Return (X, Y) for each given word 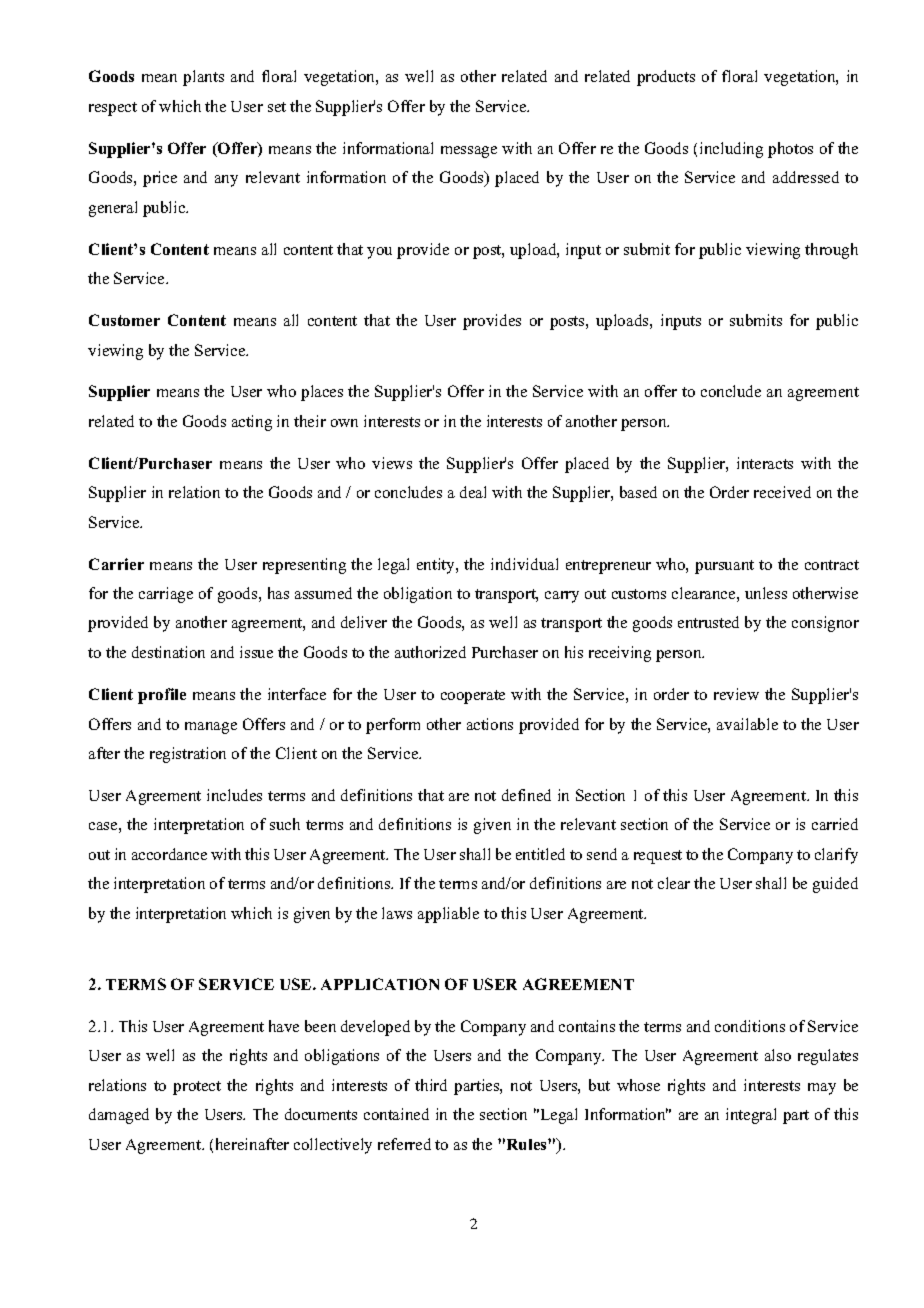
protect (197, 1088)
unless (766, 593)
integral (751, 1116)
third (431, 1085)
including (731, 150)
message (469, 152)
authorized (430, 652)
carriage (166, 595)
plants (203, 78)
